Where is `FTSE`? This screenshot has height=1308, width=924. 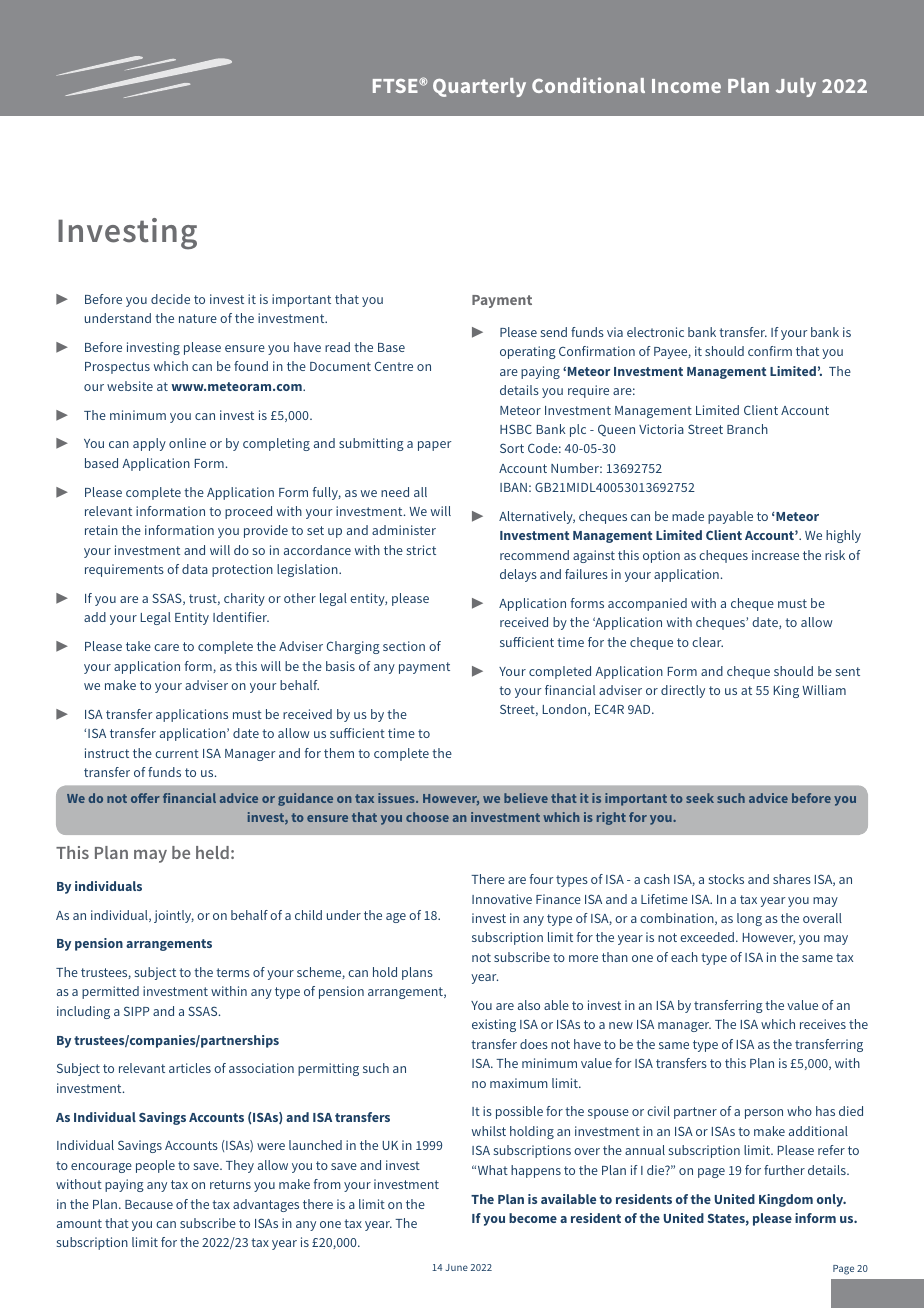 FTSE is located at coordinates (396, 86).
